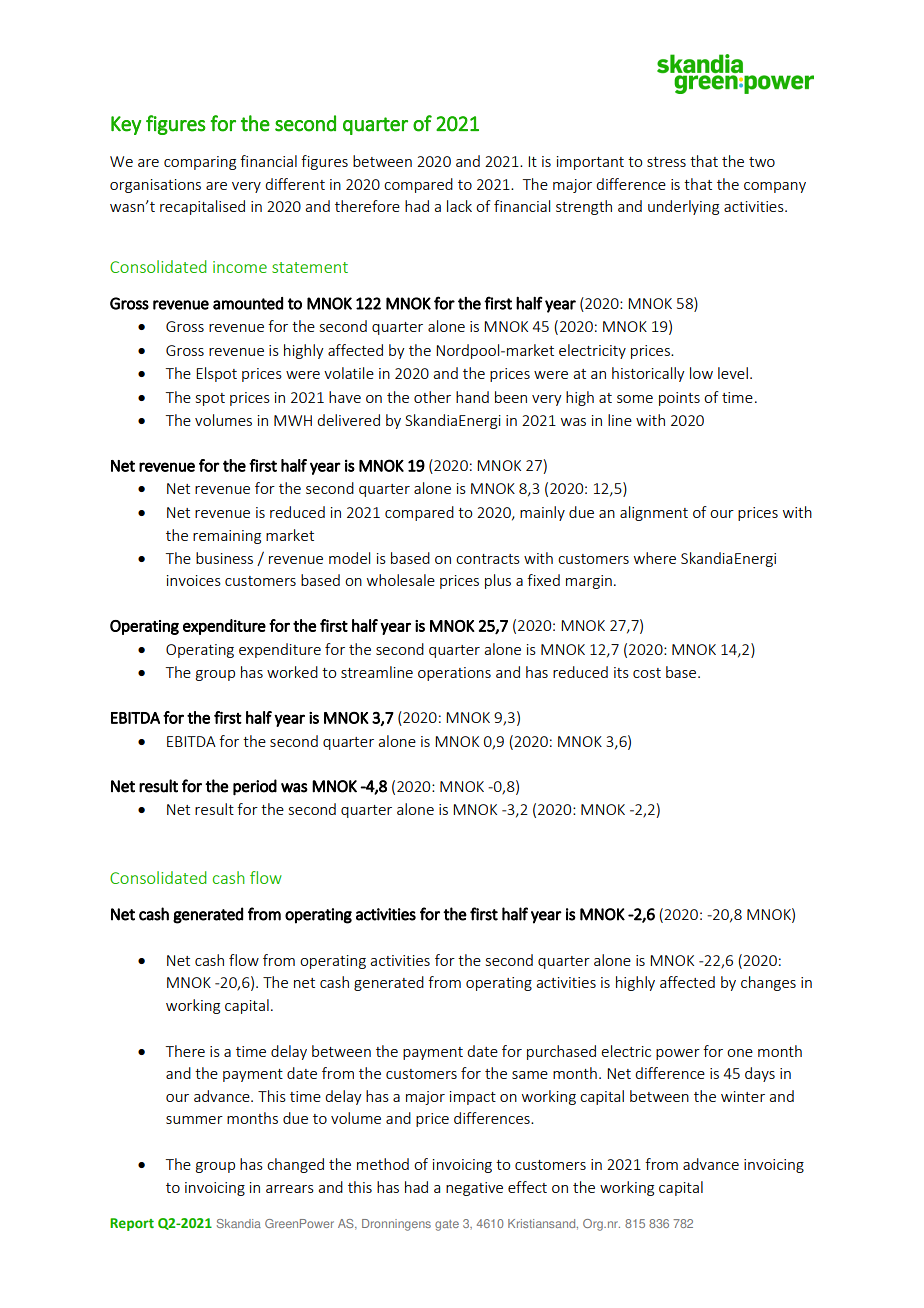 This screenshot has height=1308, width=924. I want to click on cost, so click(647, 673).
